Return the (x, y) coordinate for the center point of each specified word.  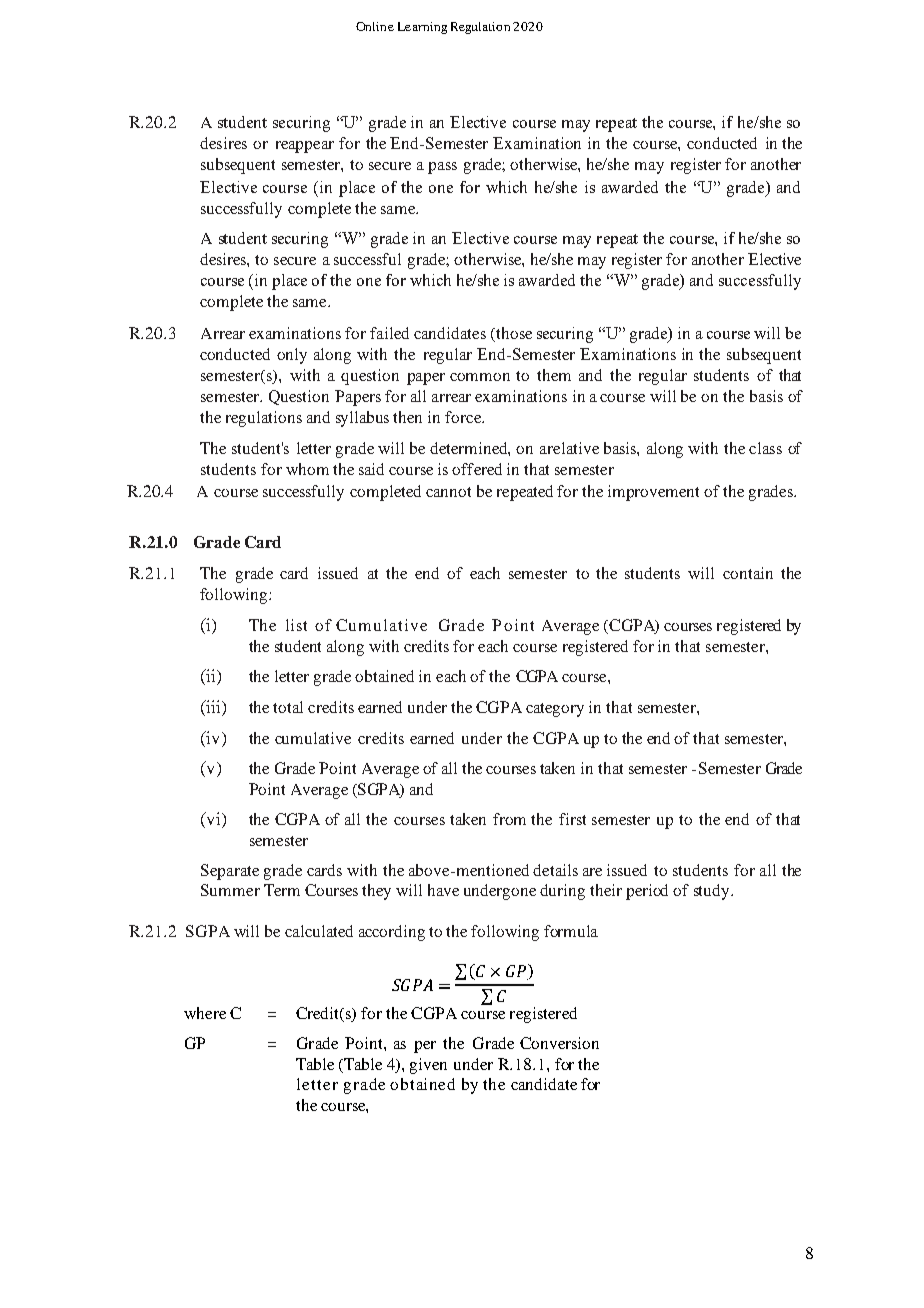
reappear (305, 147)
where (205, 1013)
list (296, 625)
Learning (422, 28)
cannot (448, 492)
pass (442, 168)
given (428, 1066)
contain (748, 573)
